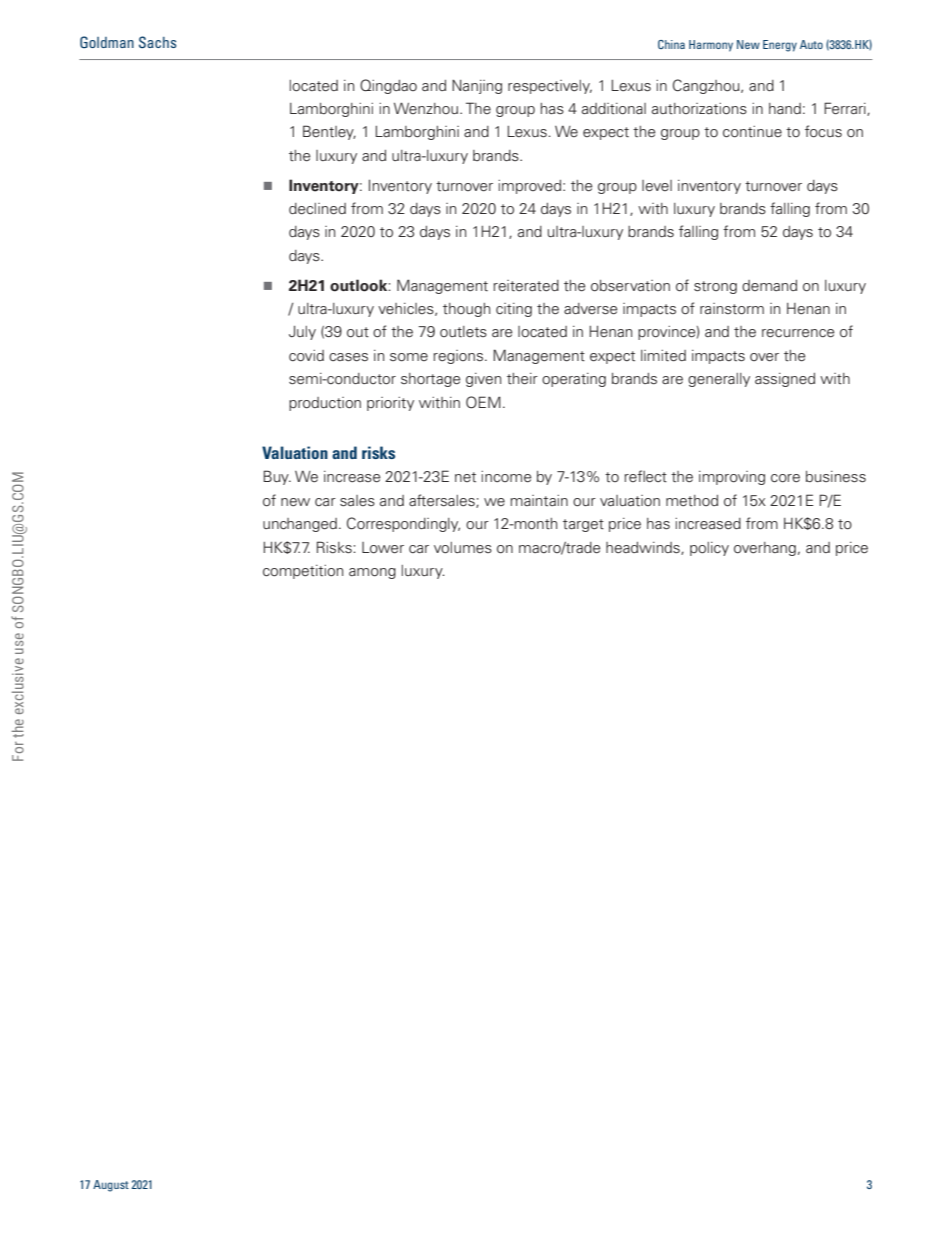  What do you see at coordinates (383, 548) in the image?
I see `Lower` at bounding box center [383, 548].
